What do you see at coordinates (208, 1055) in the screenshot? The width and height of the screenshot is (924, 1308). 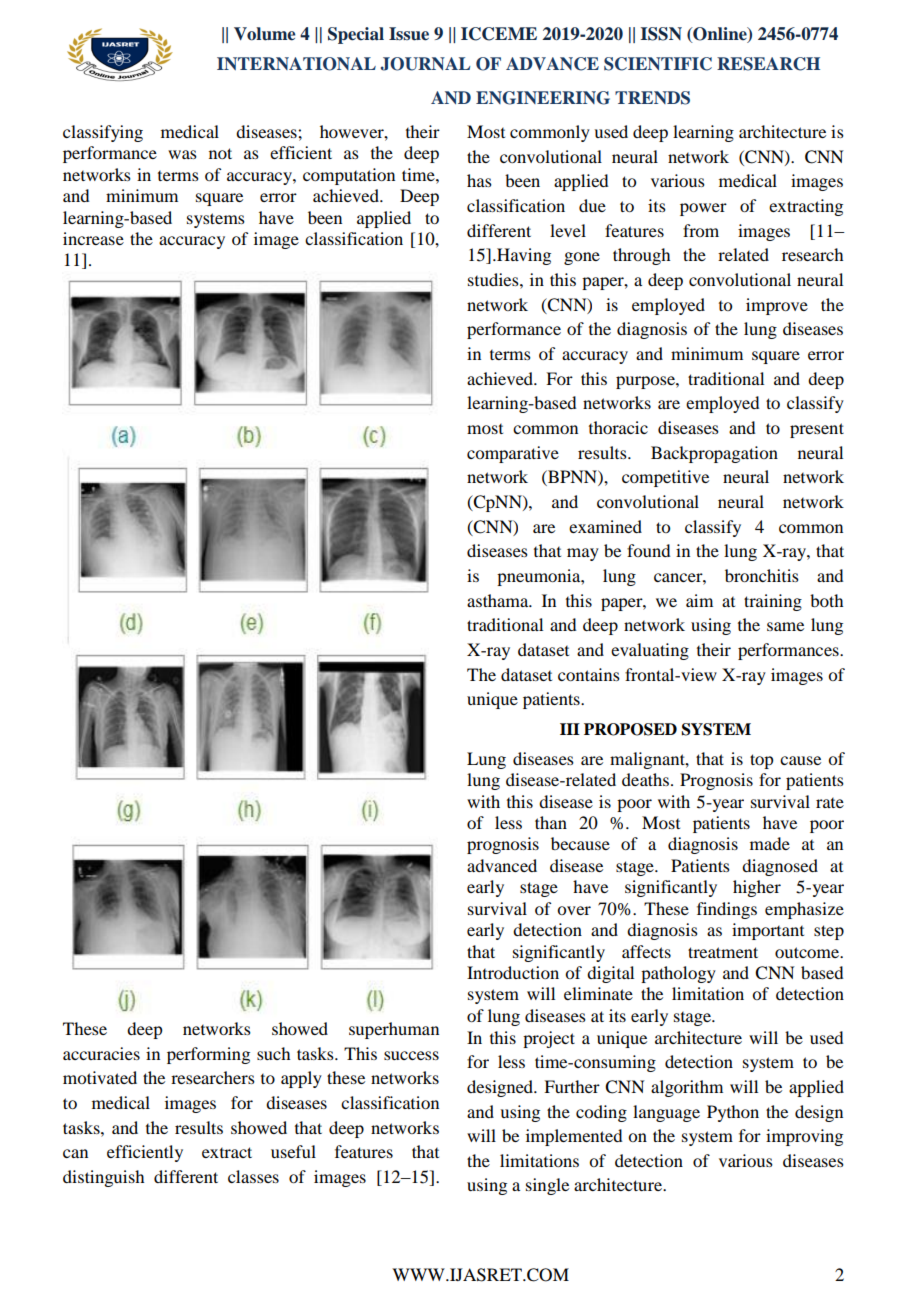 I see `performing` at bounding box center [208, 1055].
